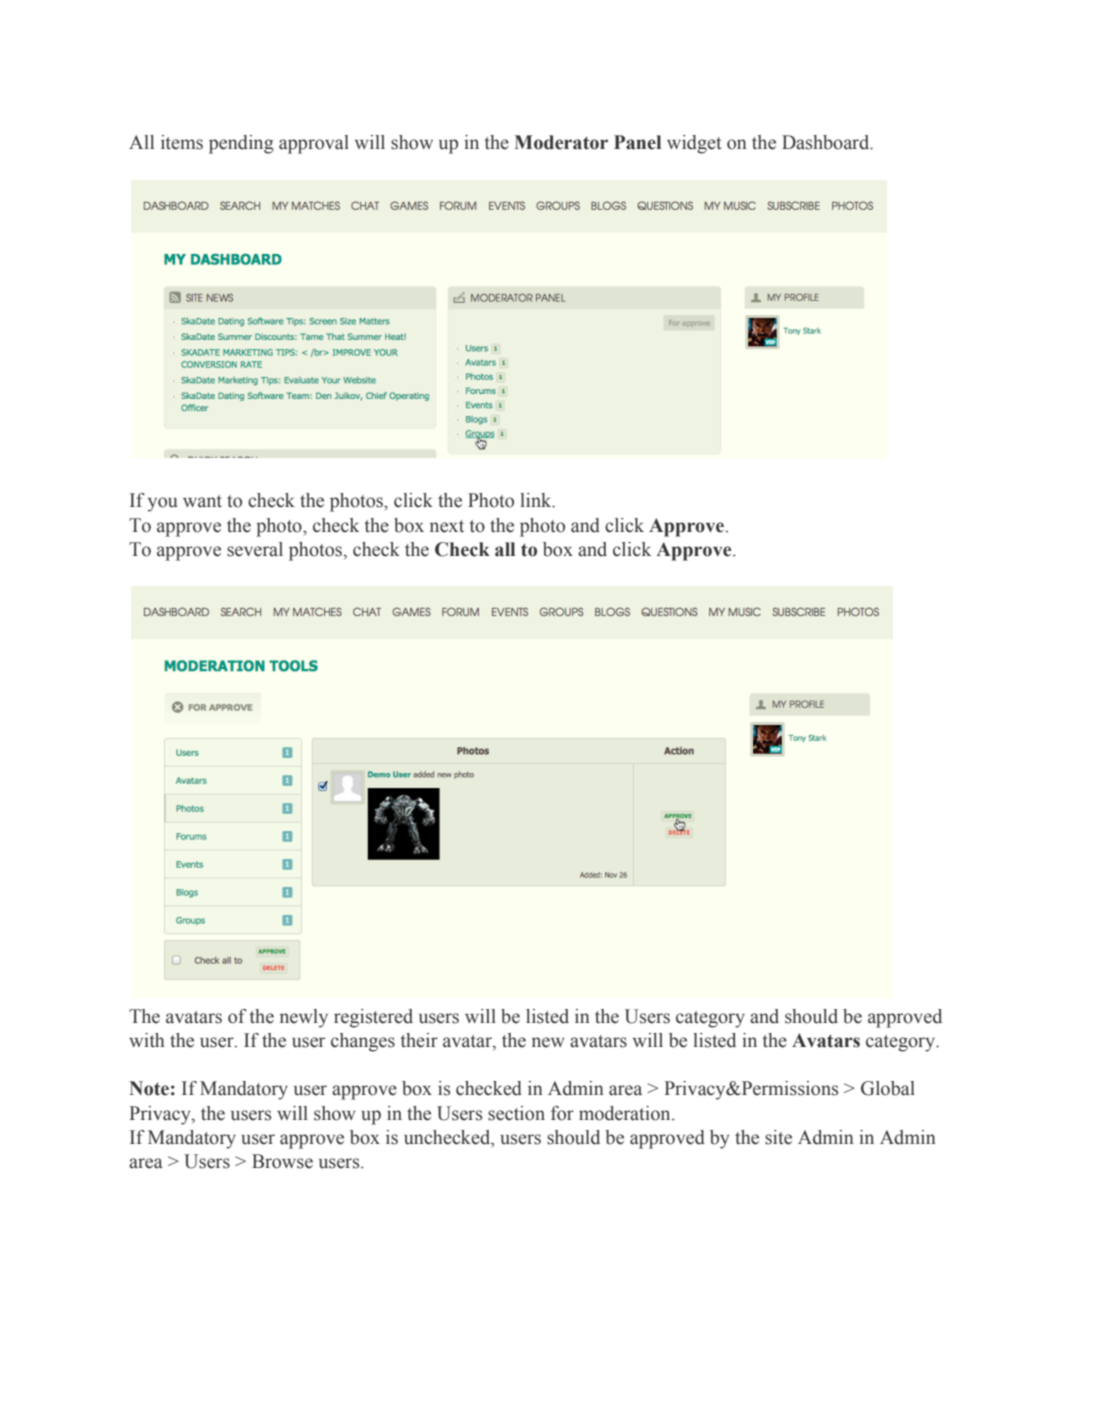 The height and width of the screenshot is (1421, 1098). What do you see at coordinates (778, 1137) in the screenshot?
I see `site` at bounding box center [778, 1137].
